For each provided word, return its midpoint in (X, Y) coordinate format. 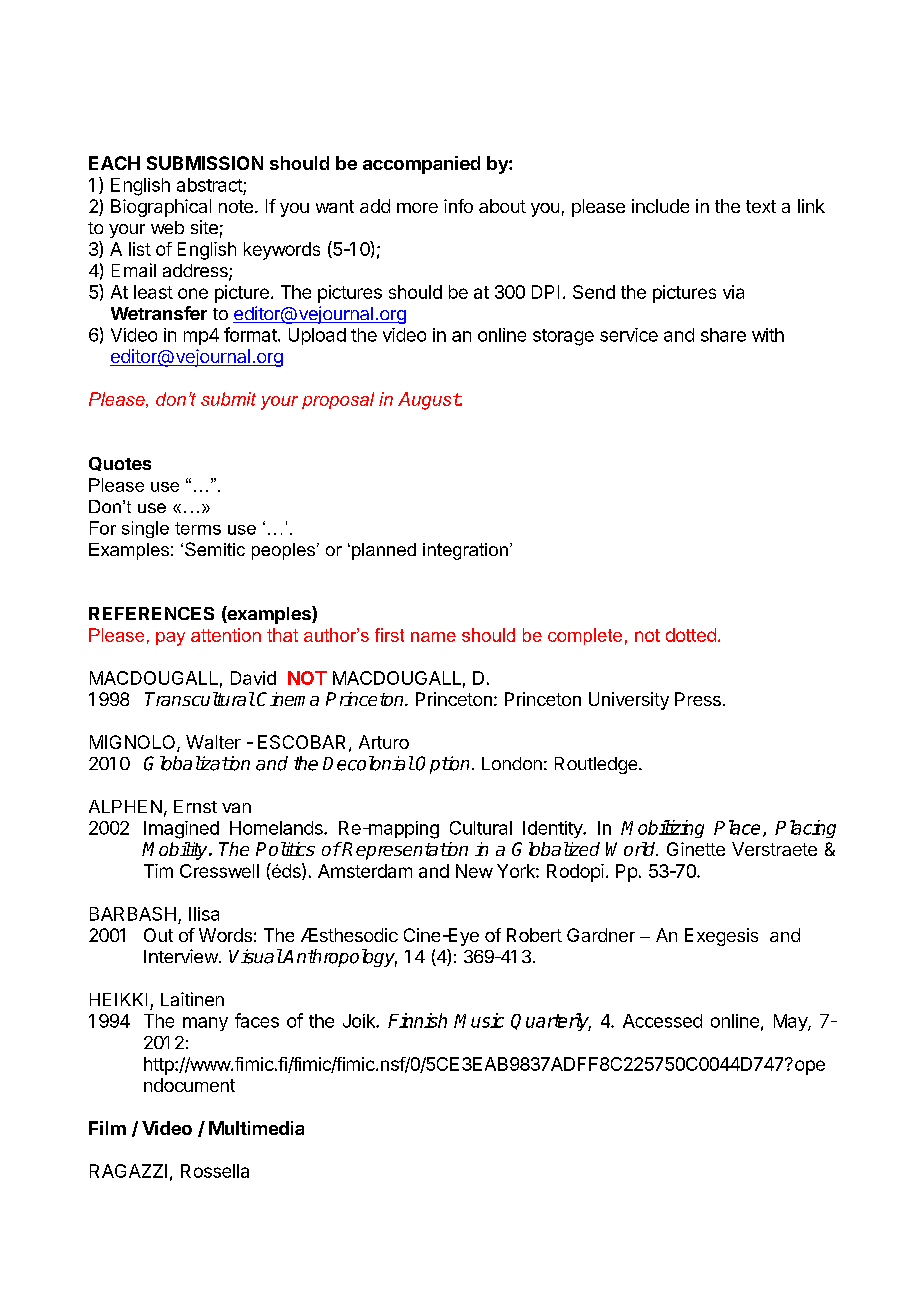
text (761, 206)
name (433, 637)
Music (479, 1020)
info (458, 206)
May (791, 1022)
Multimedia (256, 1128)
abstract (210, 185)
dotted (691, 635)
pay (170, 639)
